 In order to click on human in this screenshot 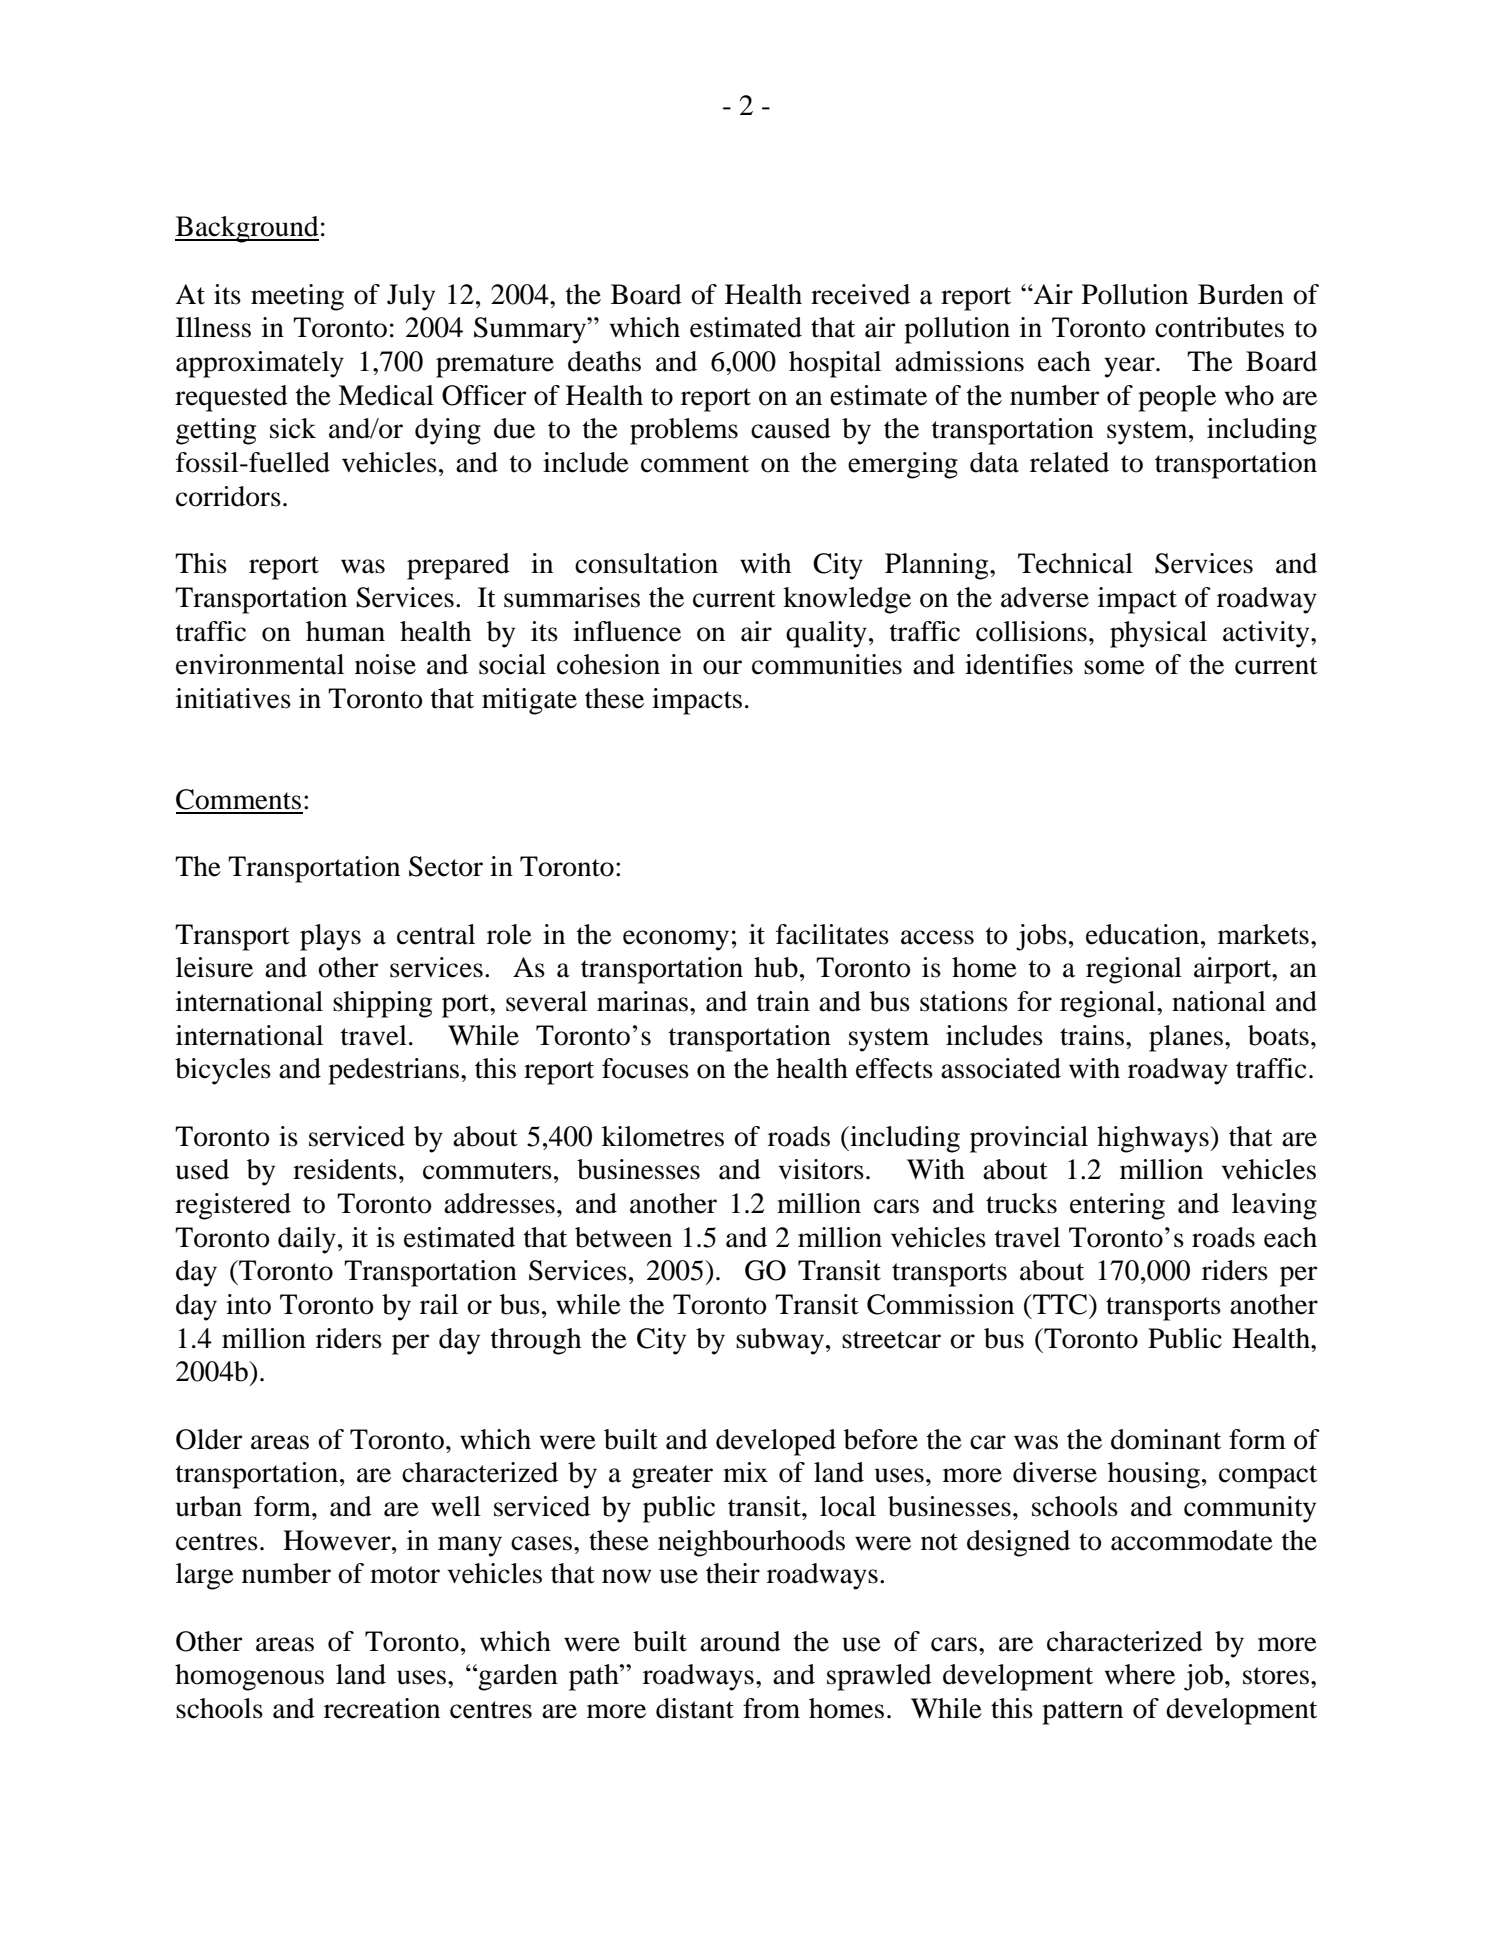, I will do `click(345, 631)`.
